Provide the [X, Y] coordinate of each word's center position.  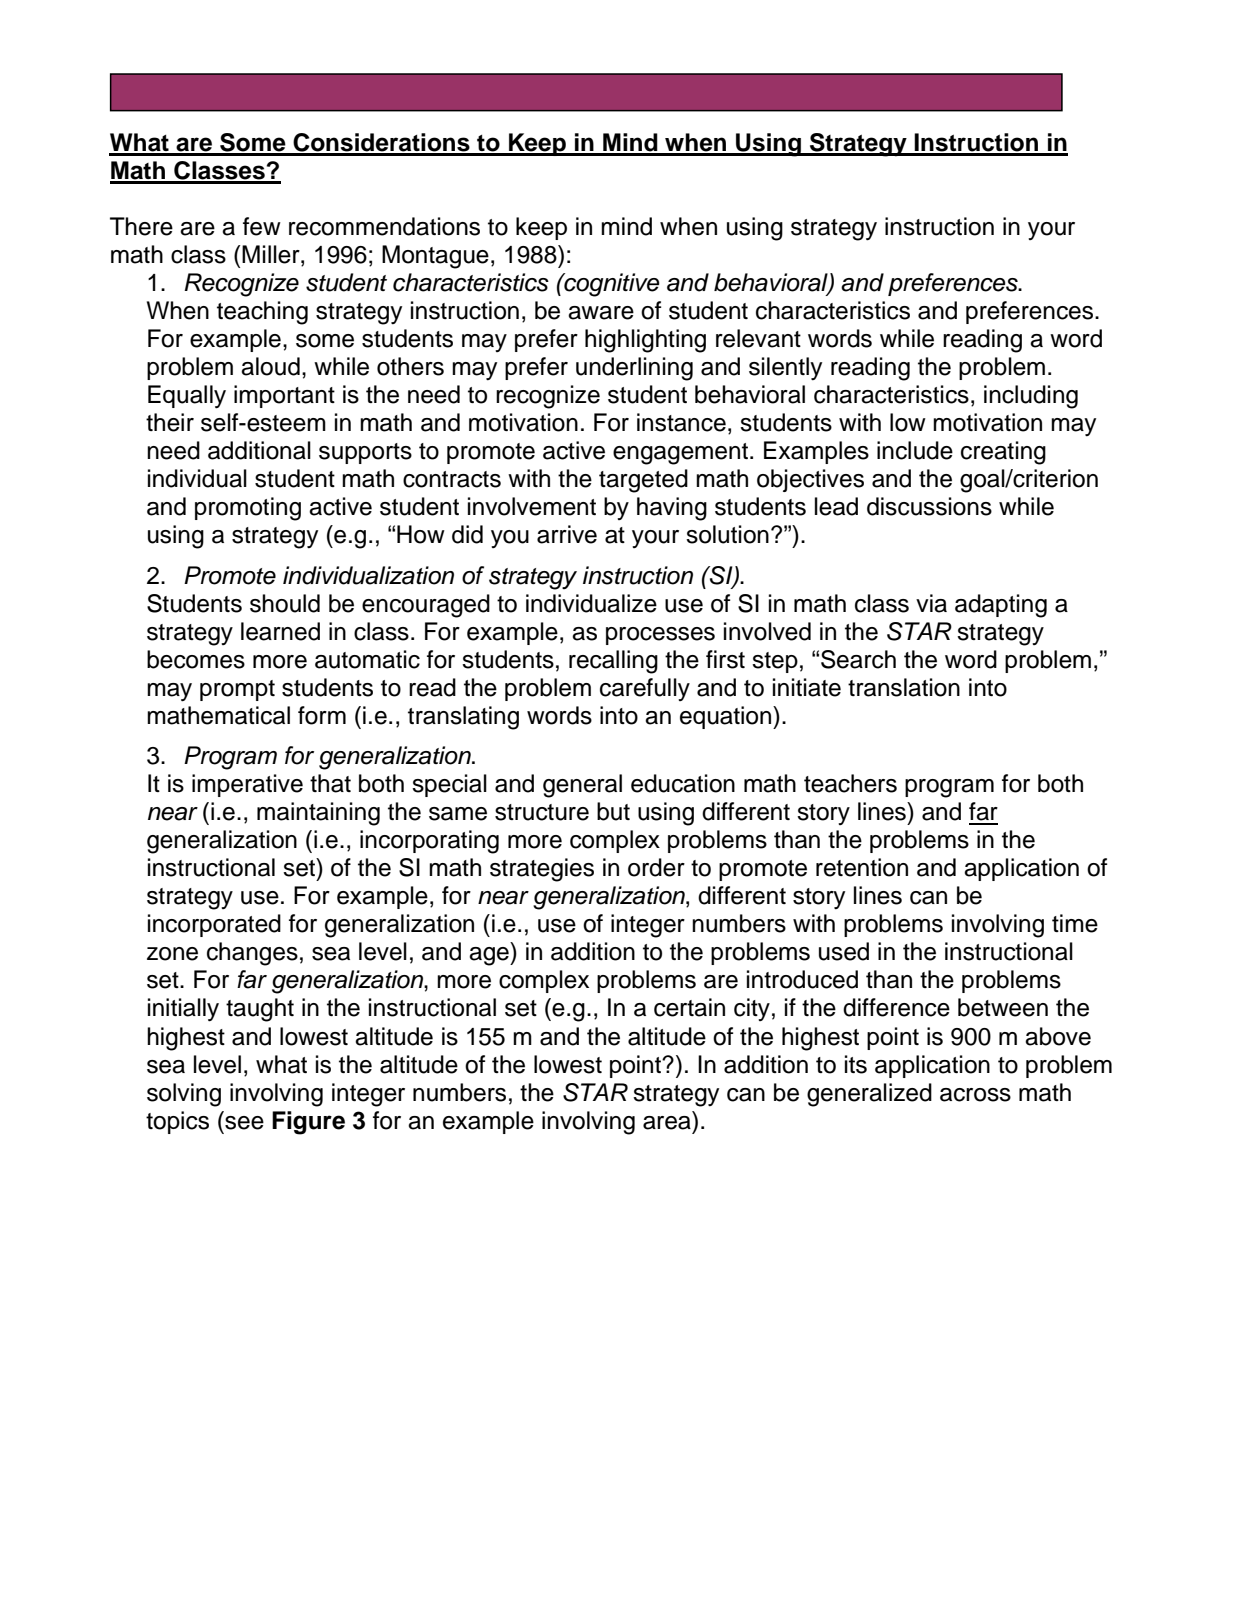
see [244, 1123]
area [667, 1123]
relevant [758, 338]
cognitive [611, 285]
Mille [266, 254]
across [975, 1095]
